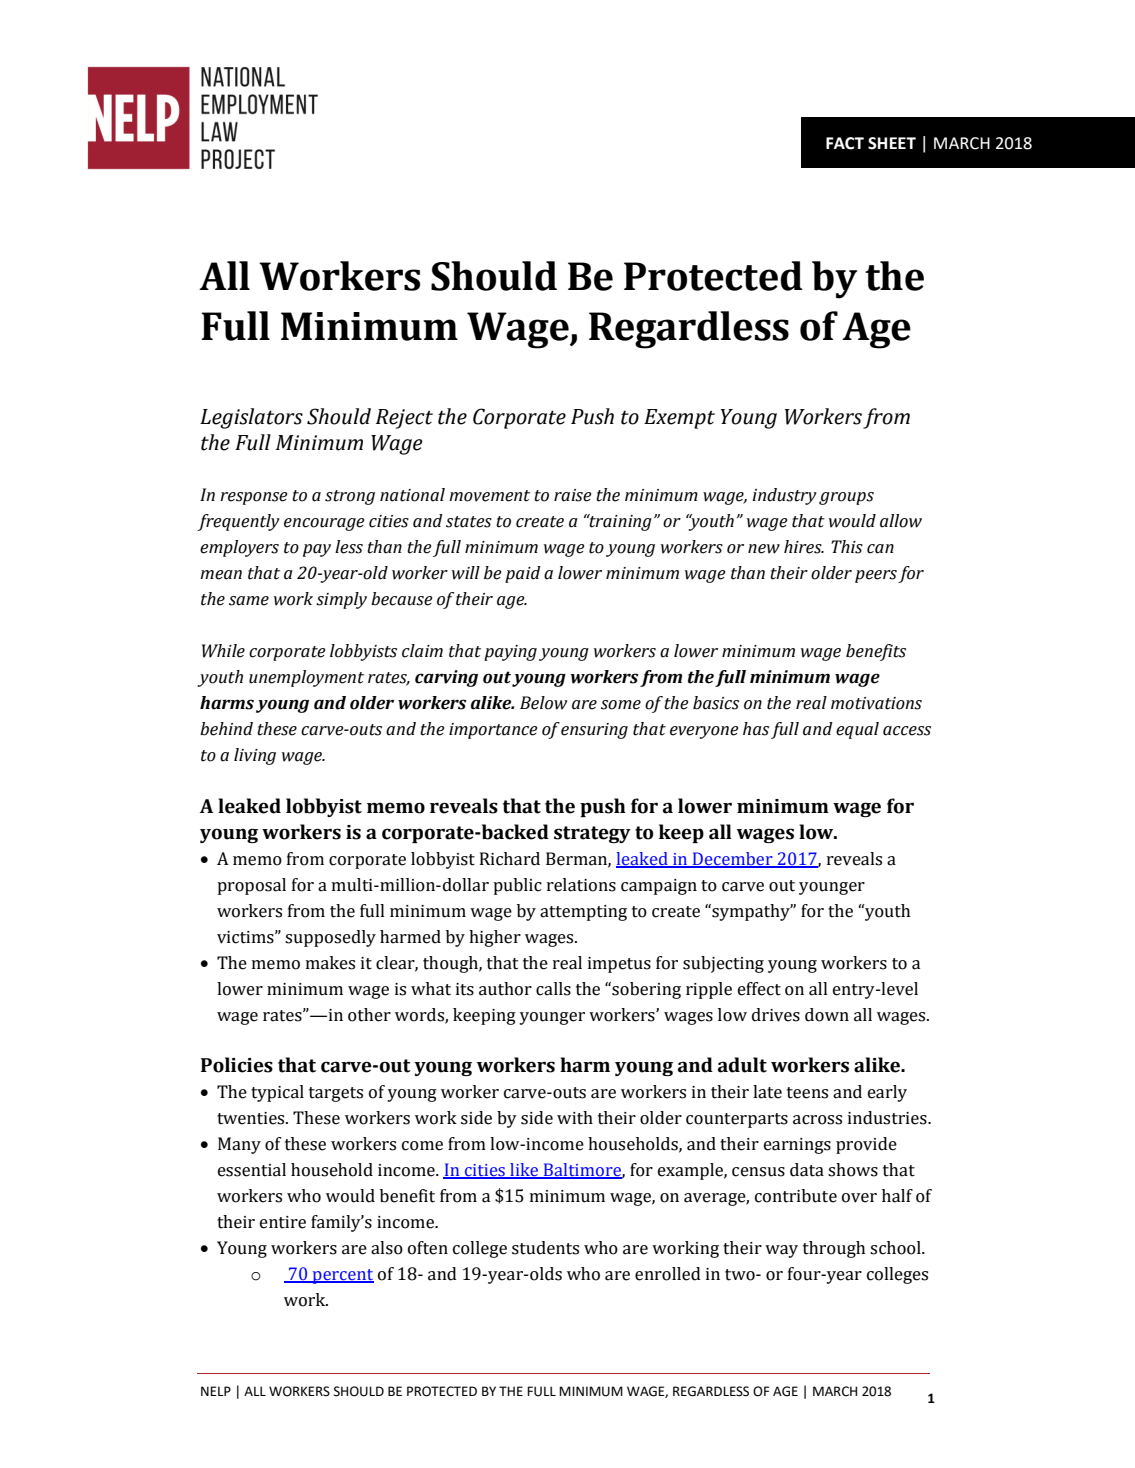  What do you see at coordinates (572, 495) in the document?
I see `raise` at bounding box center [572, 495].
